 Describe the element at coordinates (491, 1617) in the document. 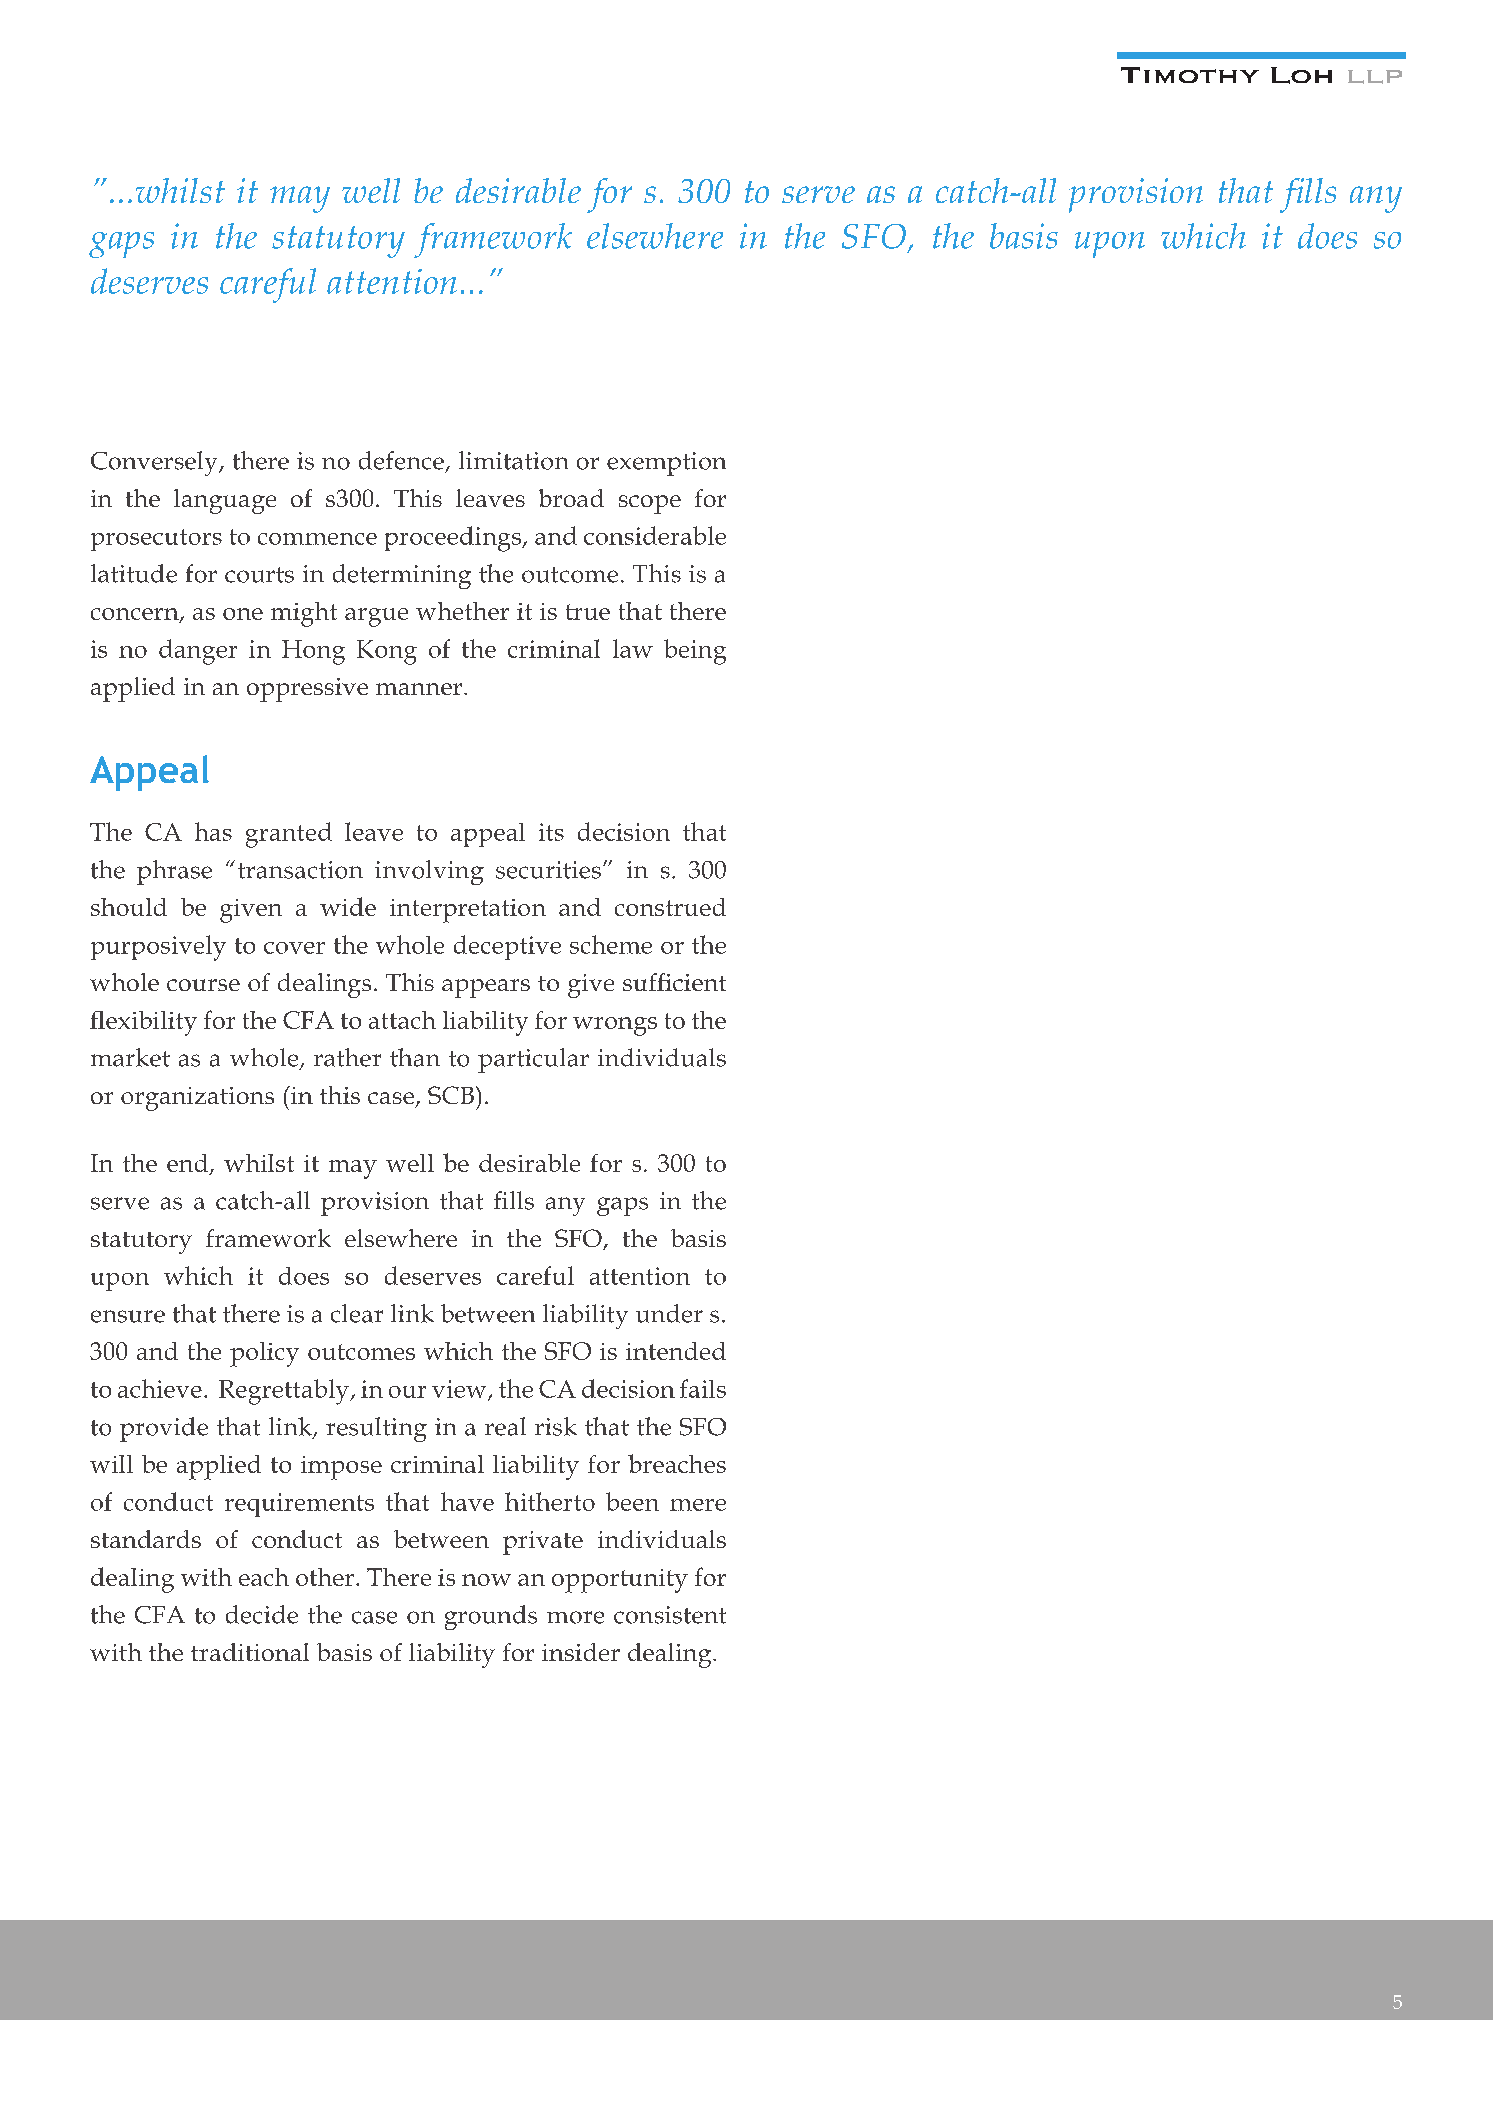

I see `grounds` at that location.
